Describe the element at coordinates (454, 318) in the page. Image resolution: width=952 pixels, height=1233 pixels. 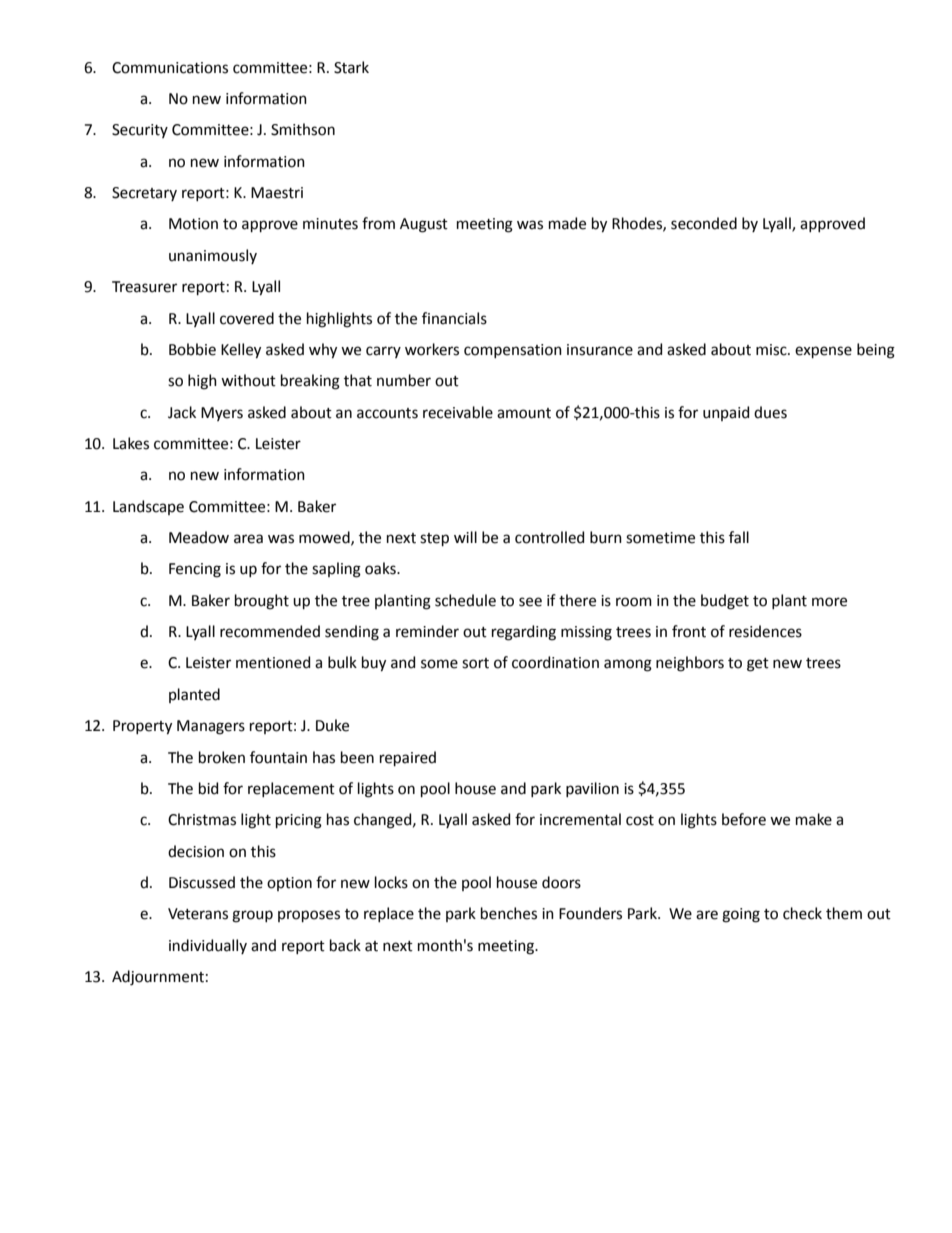
I see `financials` at that location.
